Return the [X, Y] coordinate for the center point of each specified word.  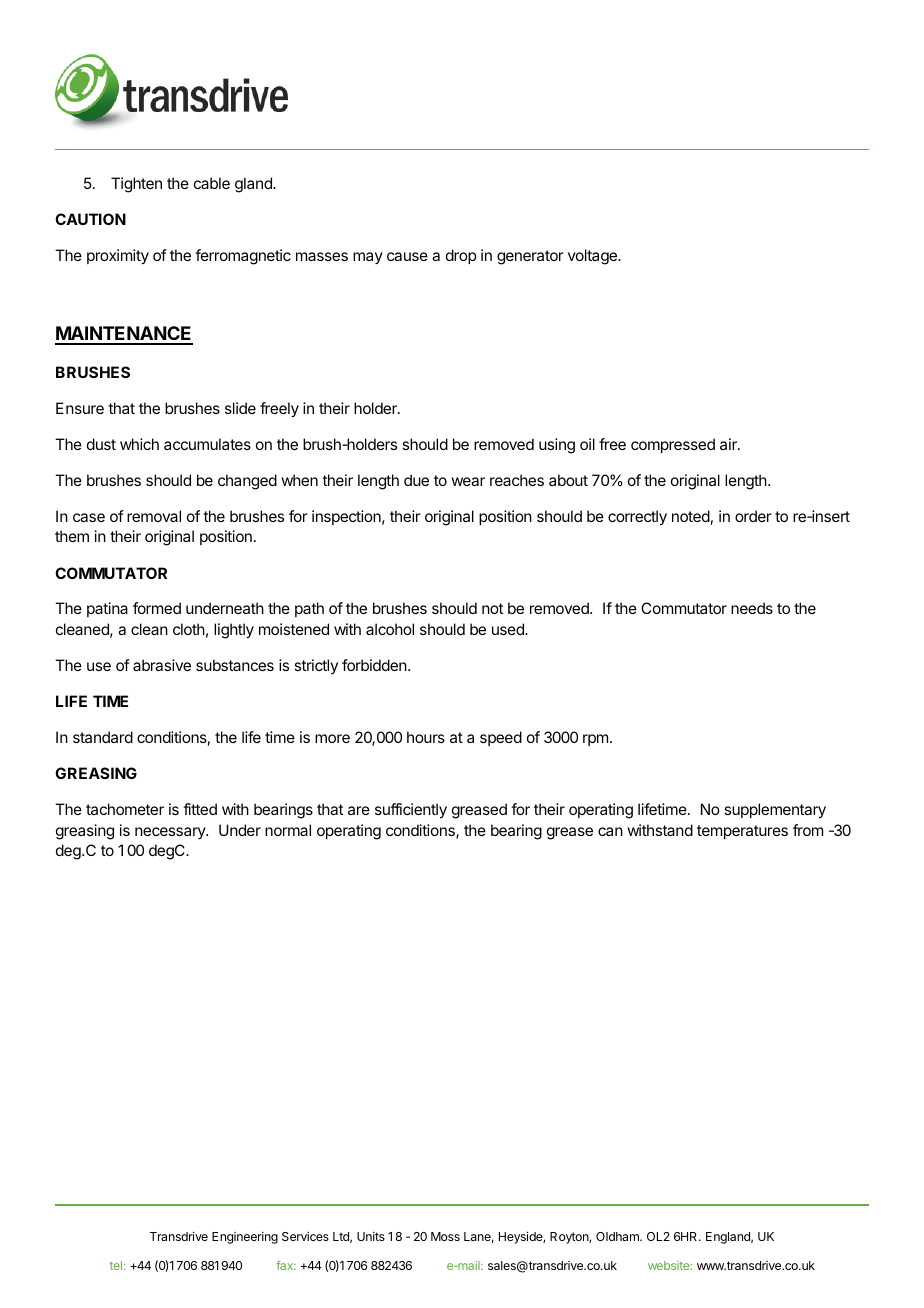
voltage [593, 257]
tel [116, 1265]
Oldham [618, 1236]
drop [461, 256]
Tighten [136, 185]
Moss [445, 1236]
